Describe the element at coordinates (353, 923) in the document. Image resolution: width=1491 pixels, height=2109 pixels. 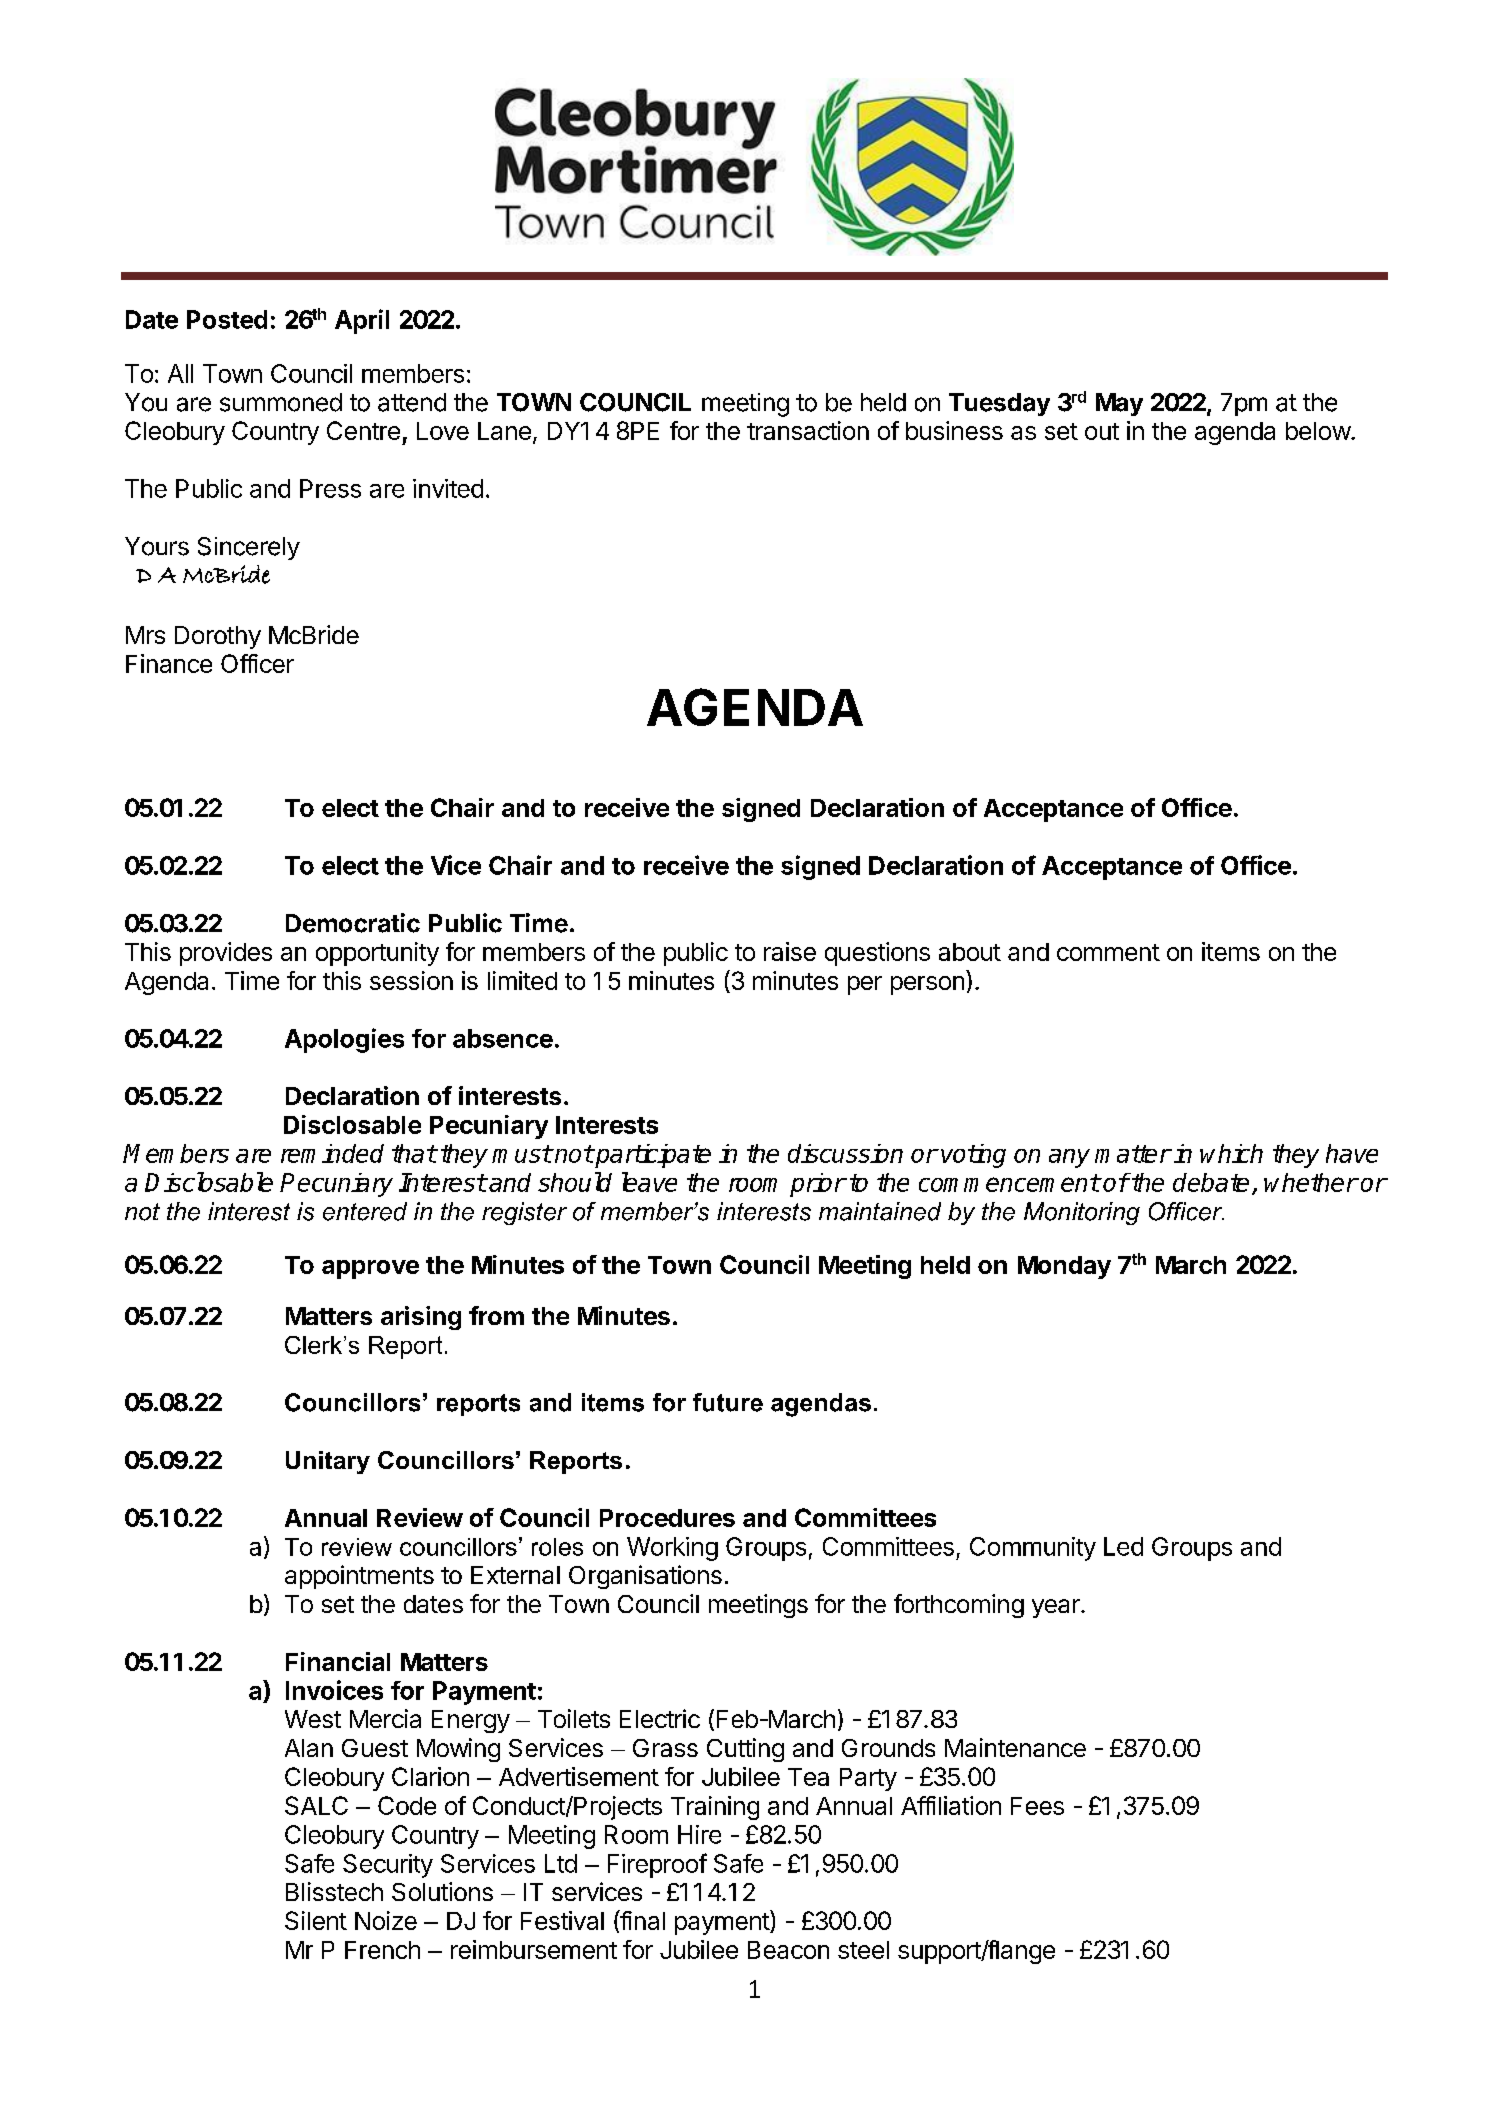
I see `Democratic` at that location.
